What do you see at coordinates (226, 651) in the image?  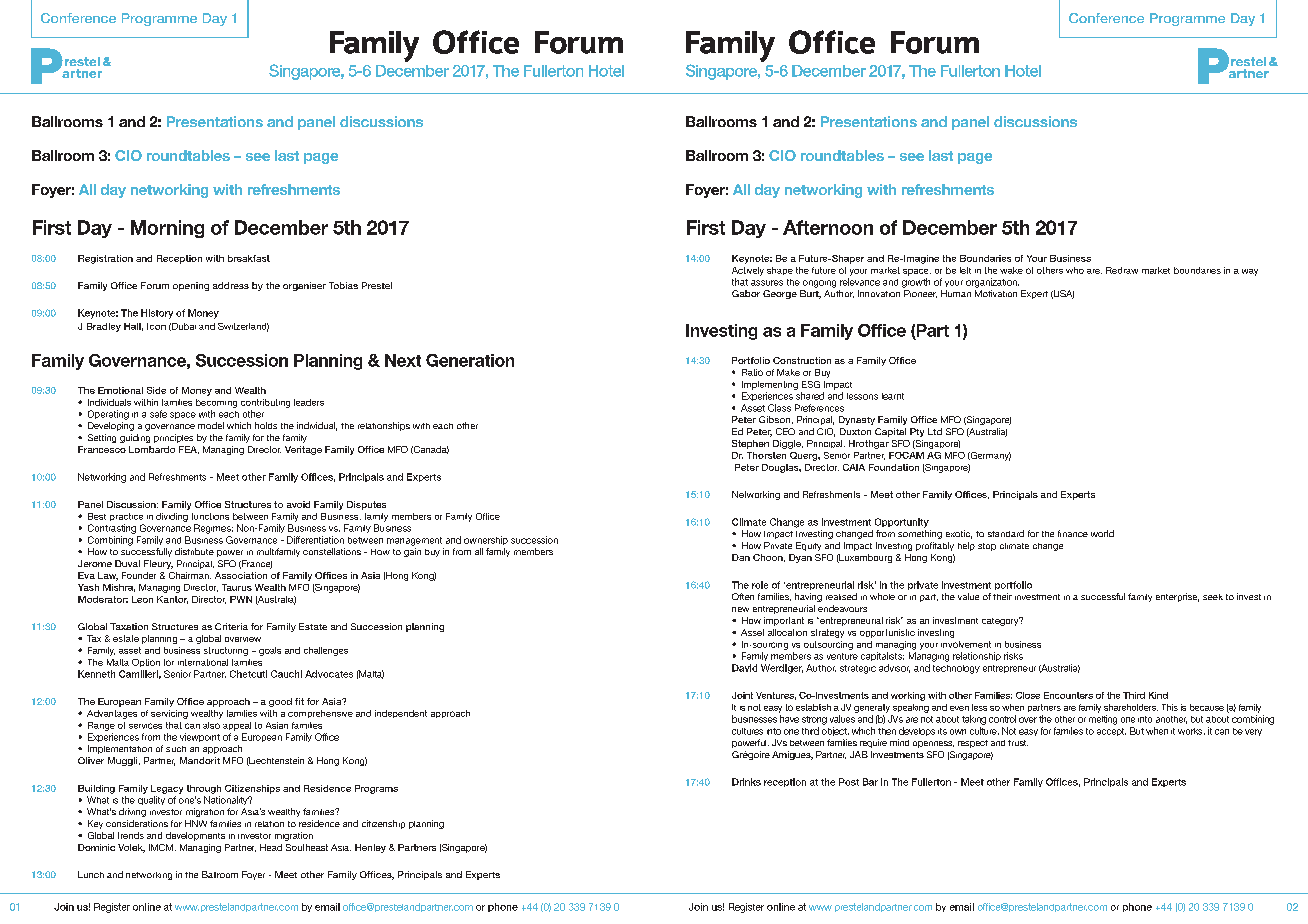 I see `structuring` at bounding box center [226, 651].
